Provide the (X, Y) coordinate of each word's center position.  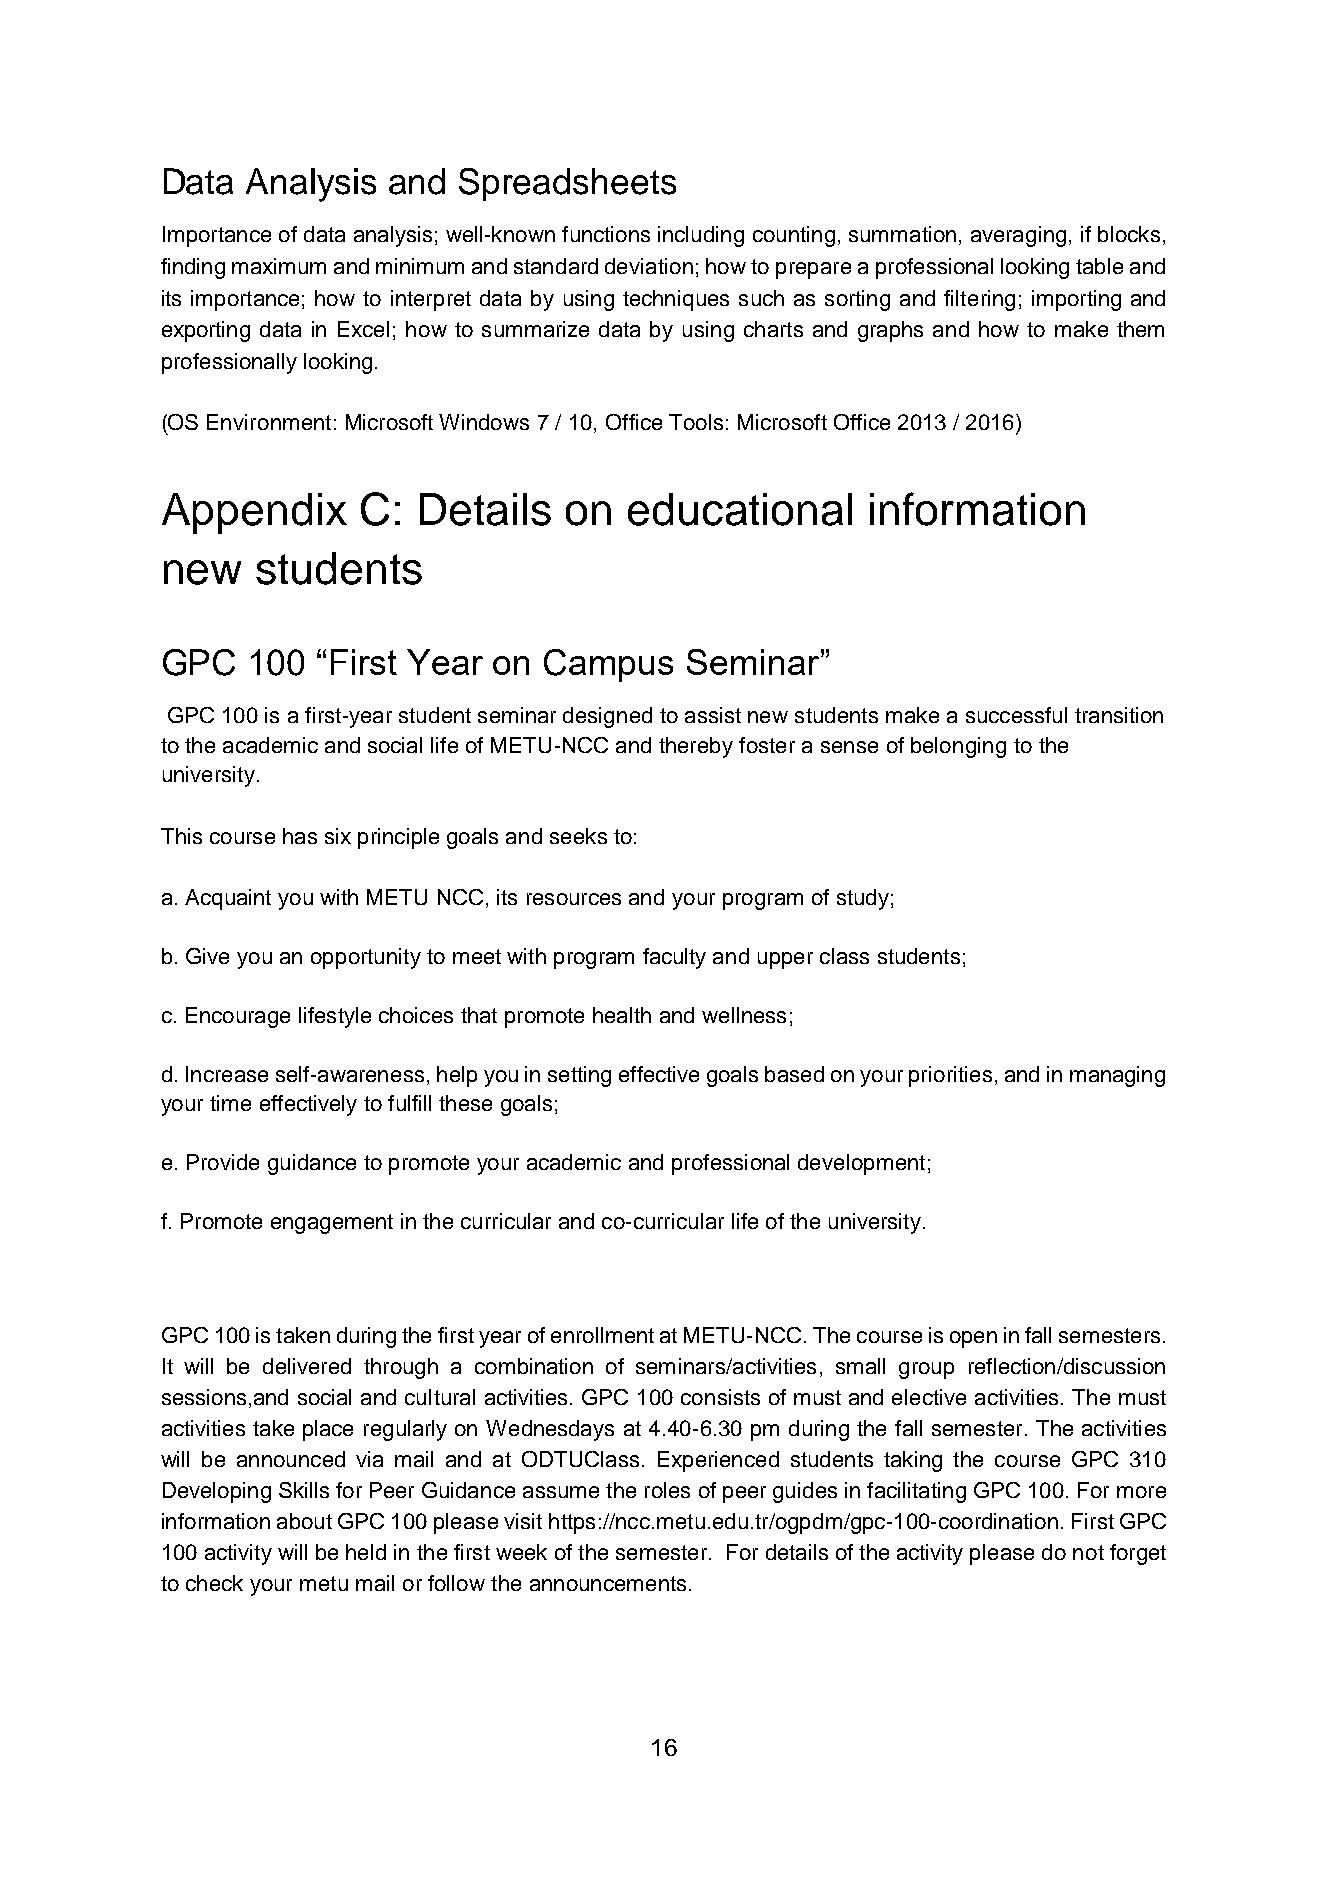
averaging (1018, 236)
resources (574, 899)
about (304, 1521)
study (863, 899)
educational (740, 509)
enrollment (602, 1335)
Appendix (254, 513)
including (701, 236)
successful (1016, 715)
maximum (279, 266)
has (300, 836)
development (861, 1164)
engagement (332, 1224)
